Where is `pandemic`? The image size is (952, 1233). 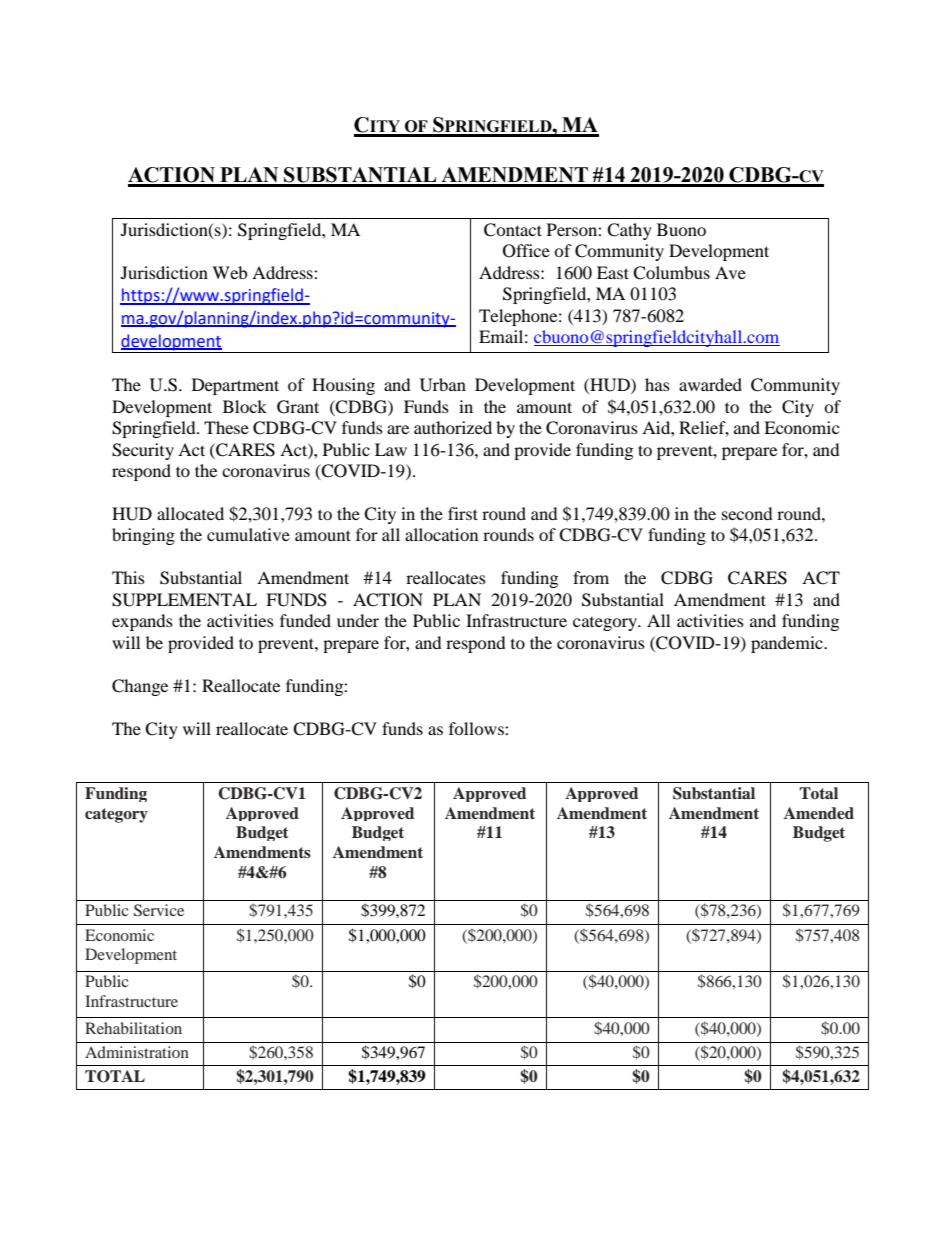 pandemic is located at coordinates (788, 644).
